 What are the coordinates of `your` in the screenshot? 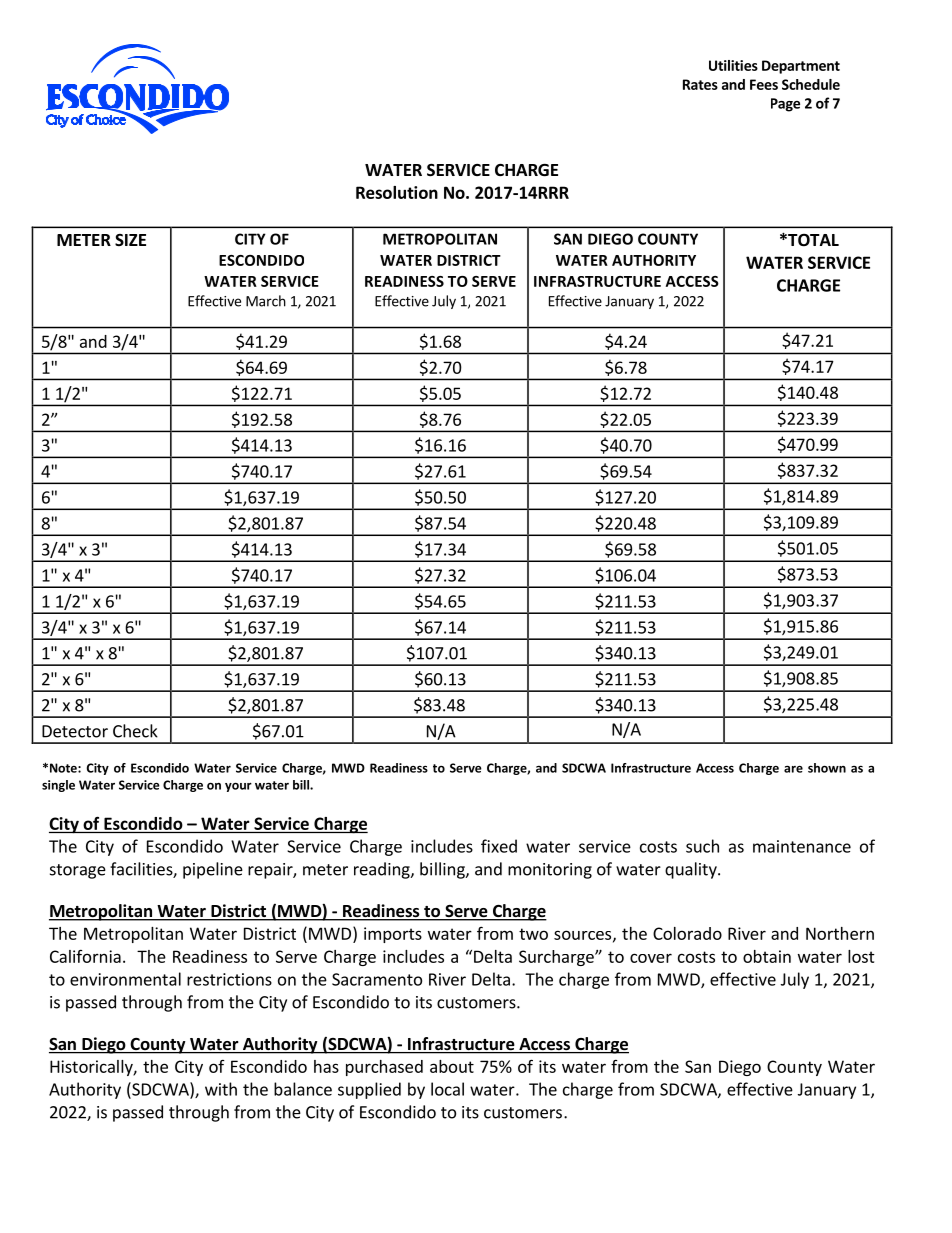 It's located at (238, 787).
